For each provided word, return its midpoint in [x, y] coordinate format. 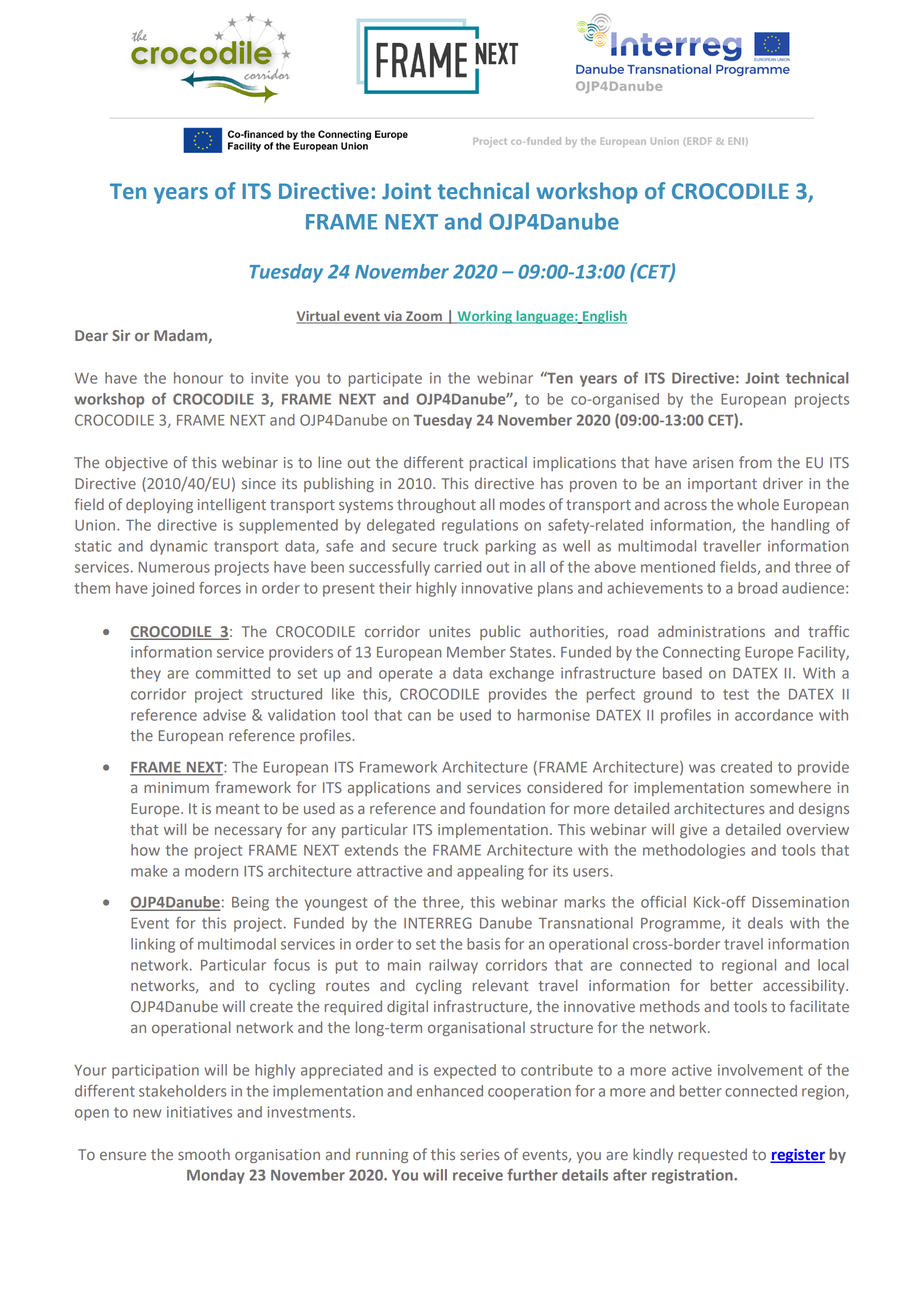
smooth [204, 1154]
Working [484, 317]
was [702, 768]
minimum [176, 787]
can [419, 716]
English [604, 317]
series [480, 1154]
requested [712, 1155]
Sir [121, 335]
